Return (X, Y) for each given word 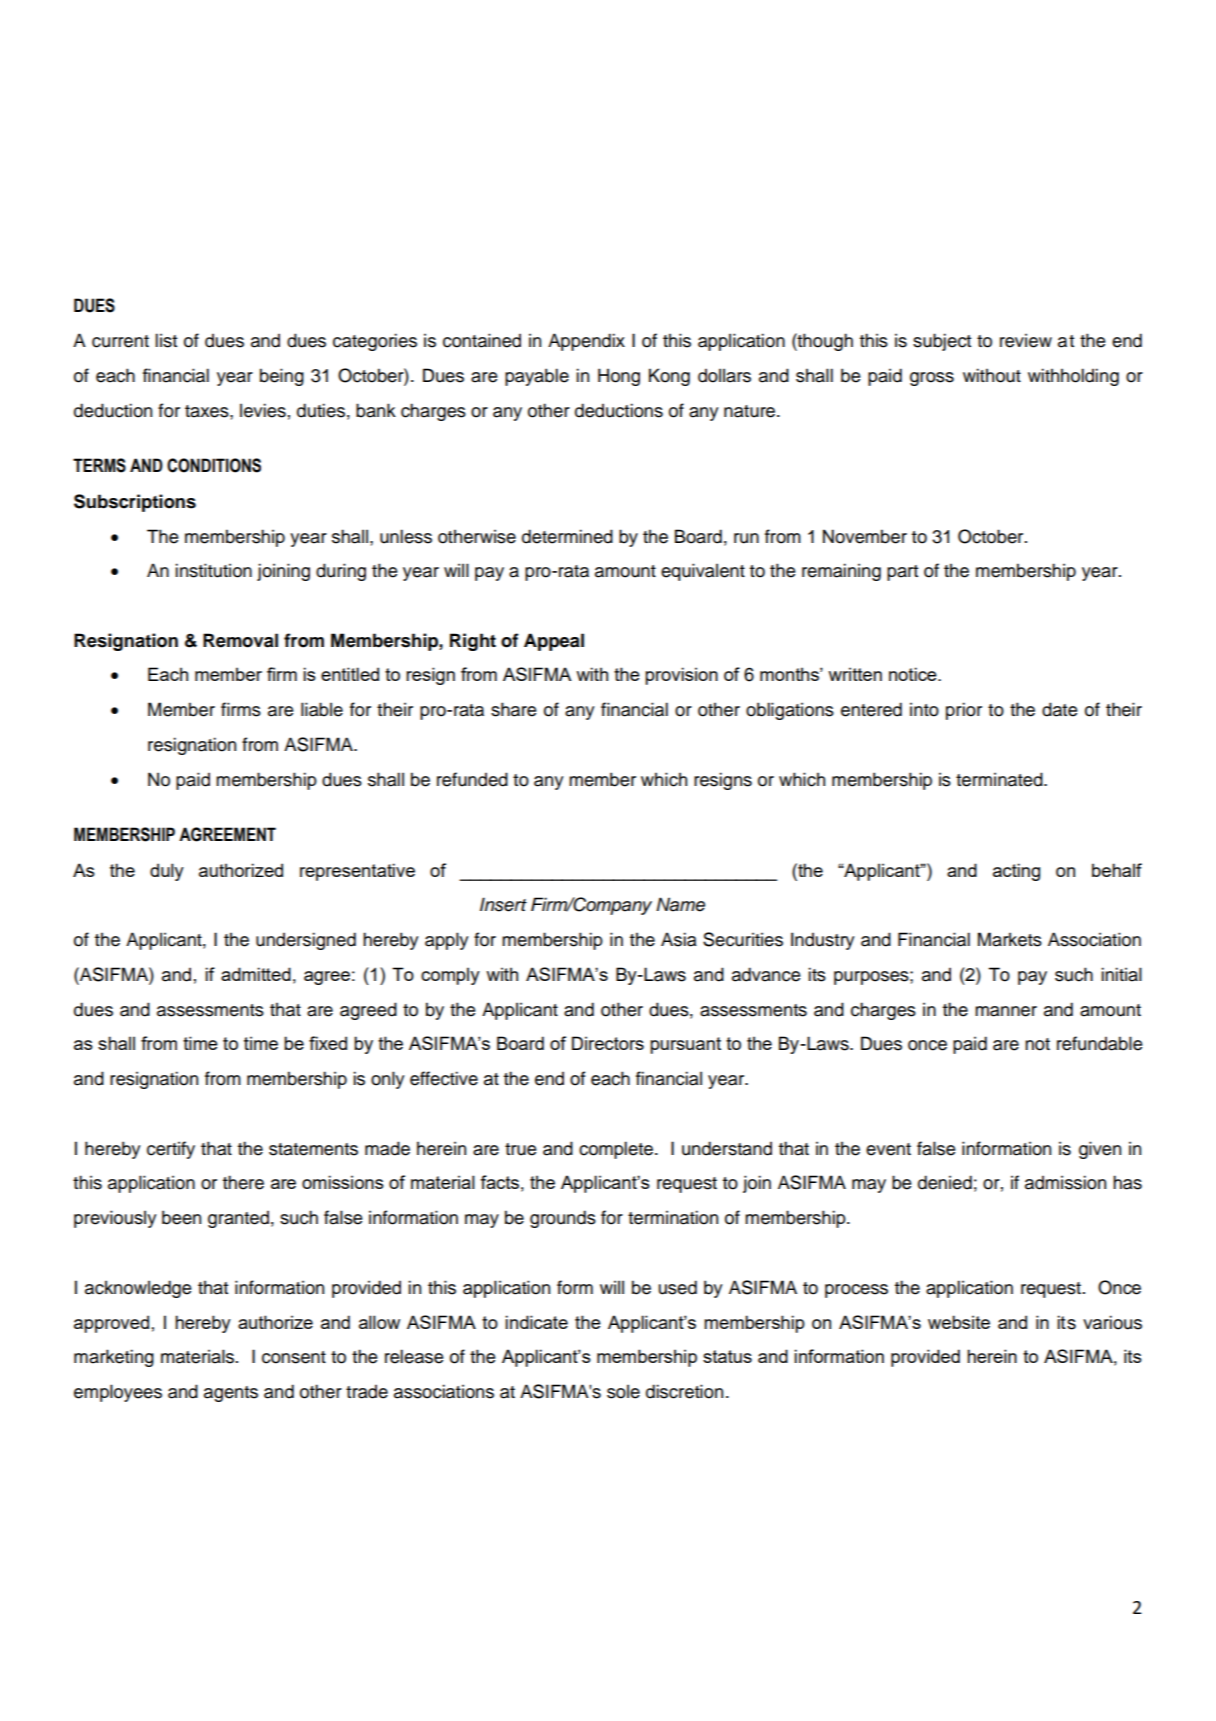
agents (231, 1394)
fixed (328, 1043)
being (282, 377)
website (959, 1322)
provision (681, 676)
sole (623, 1391)
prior (964, 711)
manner (1006, 1011)
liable (322, 709)
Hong (619, 377)
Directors (608, 1043)
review (1026, 340)
